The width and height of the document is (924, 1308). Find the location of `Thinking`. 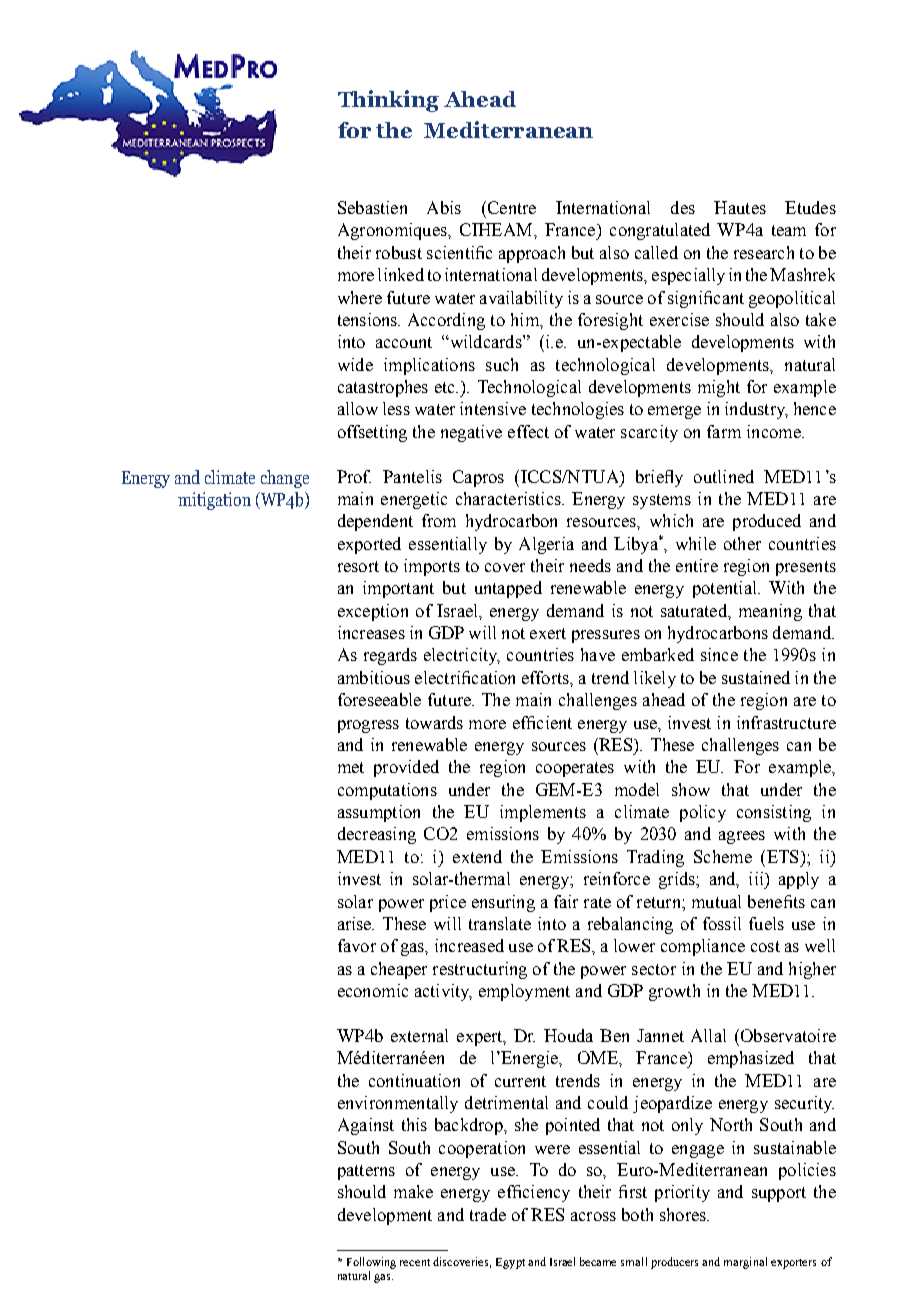

Thinking is located at coordinates (388, 101).
